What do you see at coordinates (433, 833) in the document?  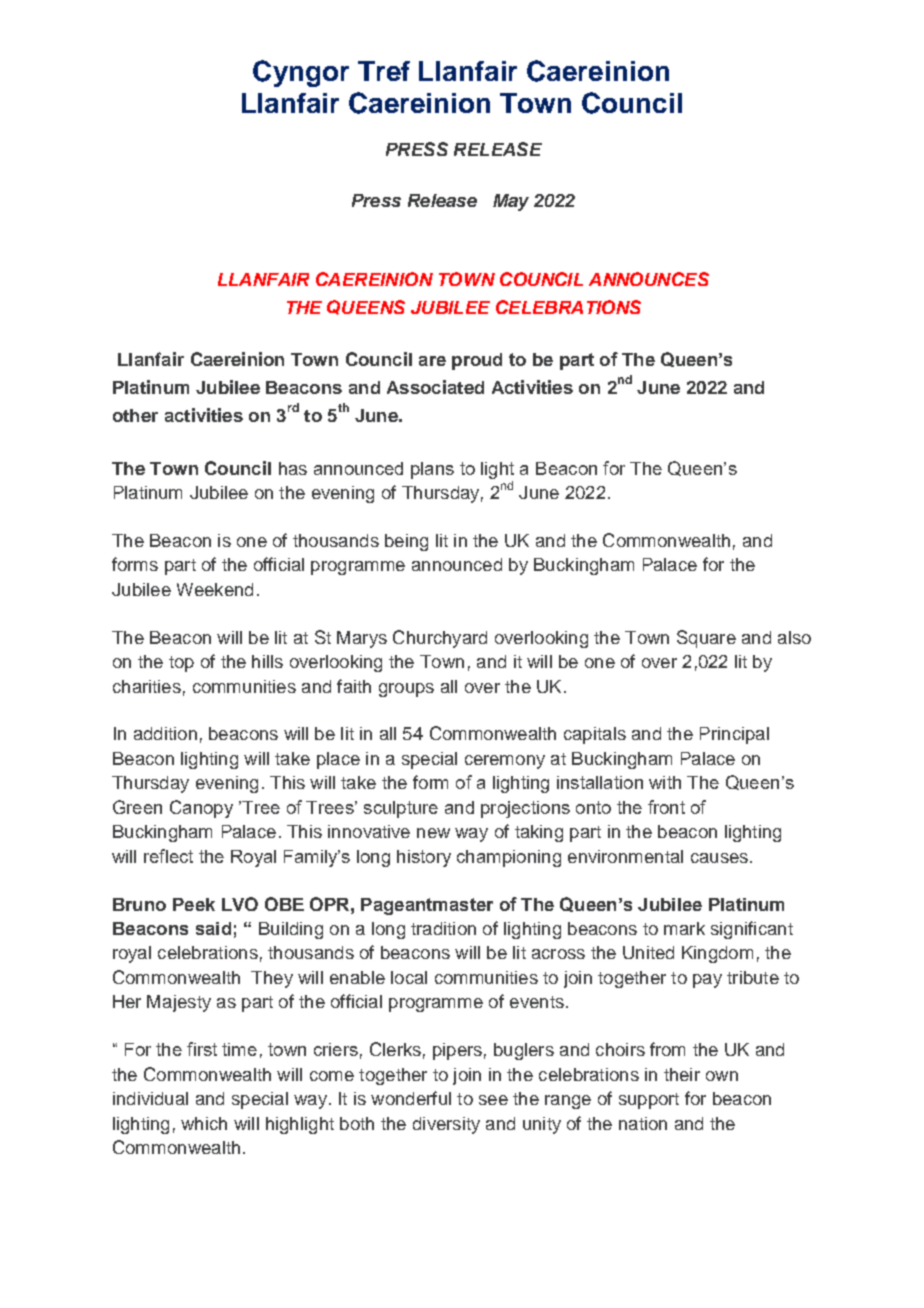 I see `new` at bounding box center [433, 833].
